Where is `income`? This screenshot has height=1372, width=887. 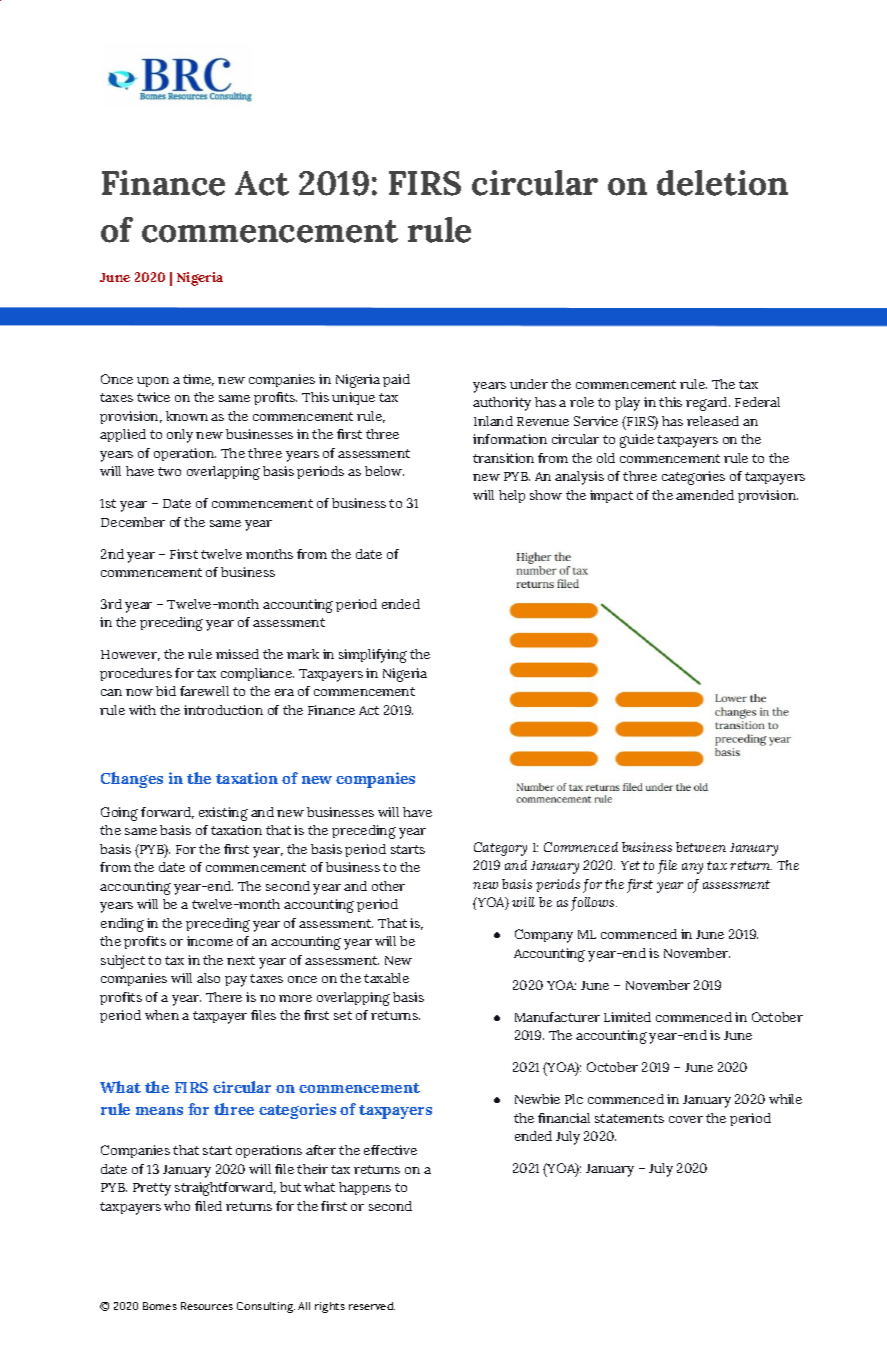
income is located at coordinates (210, 941).
